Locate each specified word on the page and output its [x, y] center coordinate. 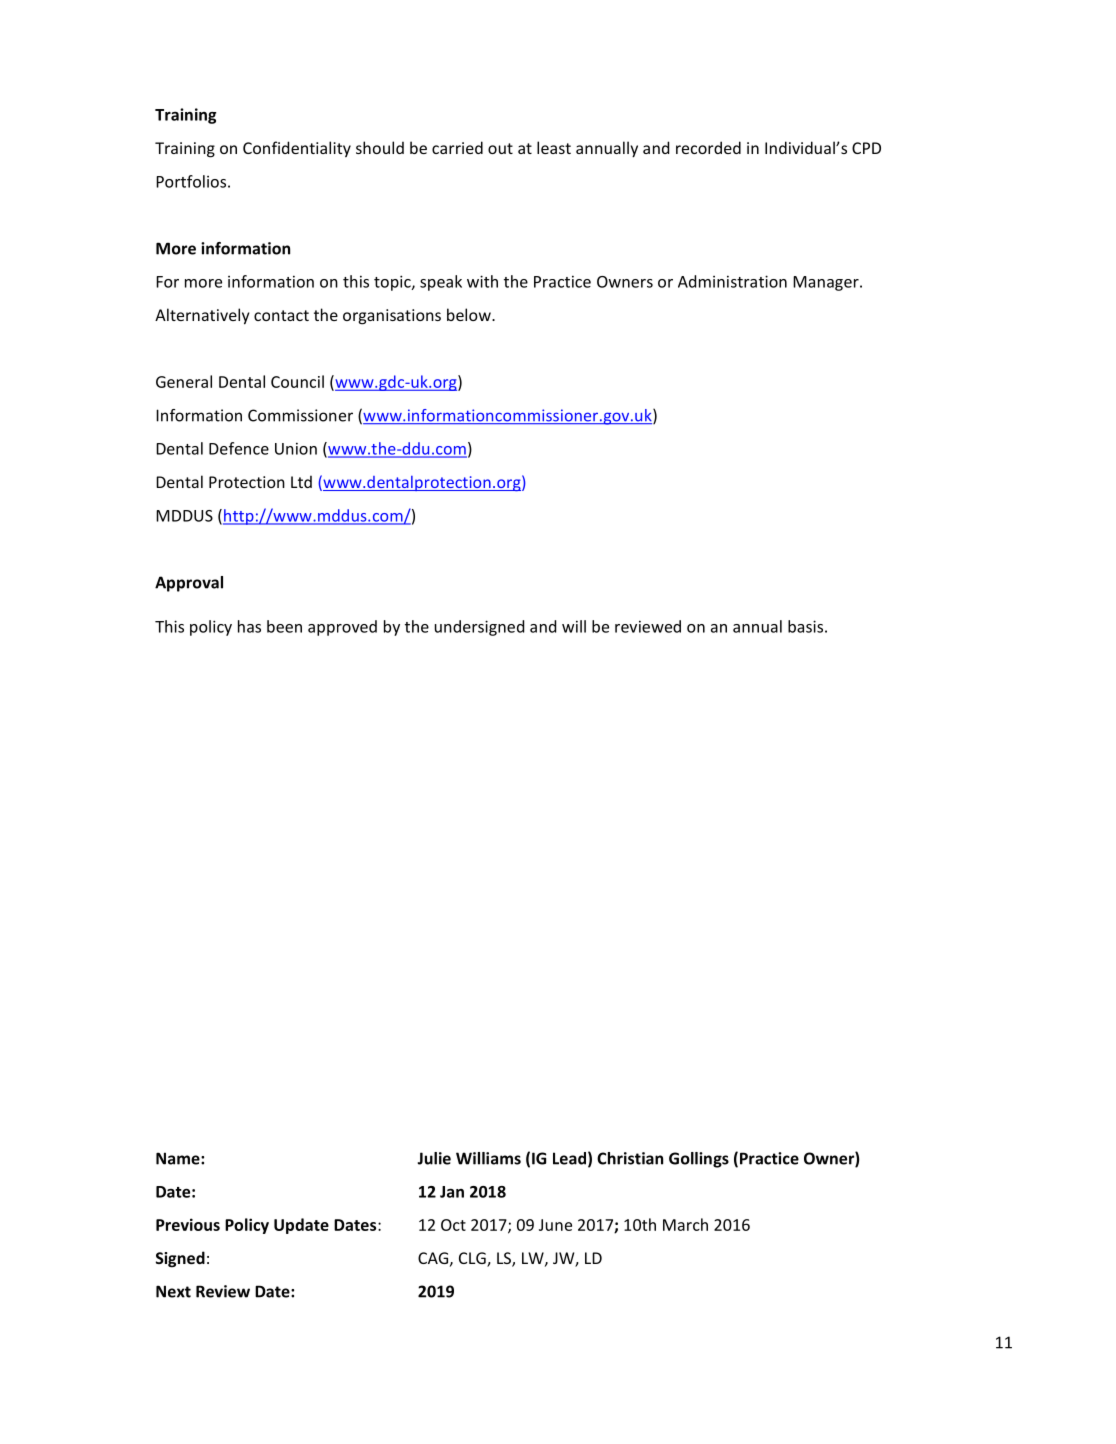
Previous [188, 1224]
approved [342, 628]
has [249, 626]
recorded [708, 147]
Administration [732, 281]
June [555, 1225]
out [500, 148]
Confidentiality [297, 149]
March [685, 1224]
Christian [630, 1158]
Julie [434, 1158]
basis [805, 626]
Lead [569, 1158]
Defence [239, 448]
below [470, 314]
